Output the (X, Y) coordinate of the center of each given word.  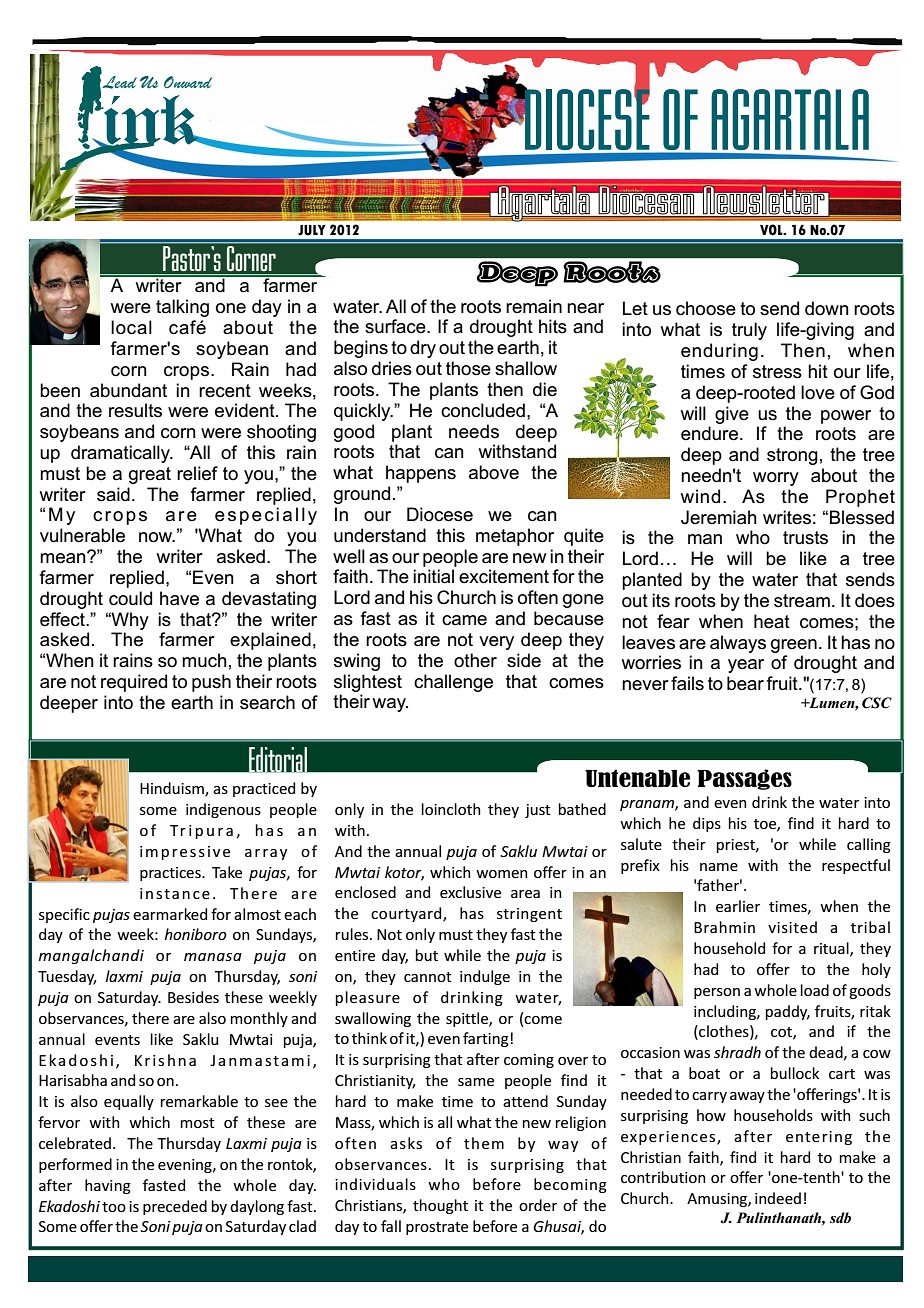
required (134, 683)
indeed (778, 1198)
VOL (772, 230)
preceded (175, 1207)
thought (440, 1206)
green (794, 646)
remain (534, 306)
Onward (188, 82)
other (475, 660)
